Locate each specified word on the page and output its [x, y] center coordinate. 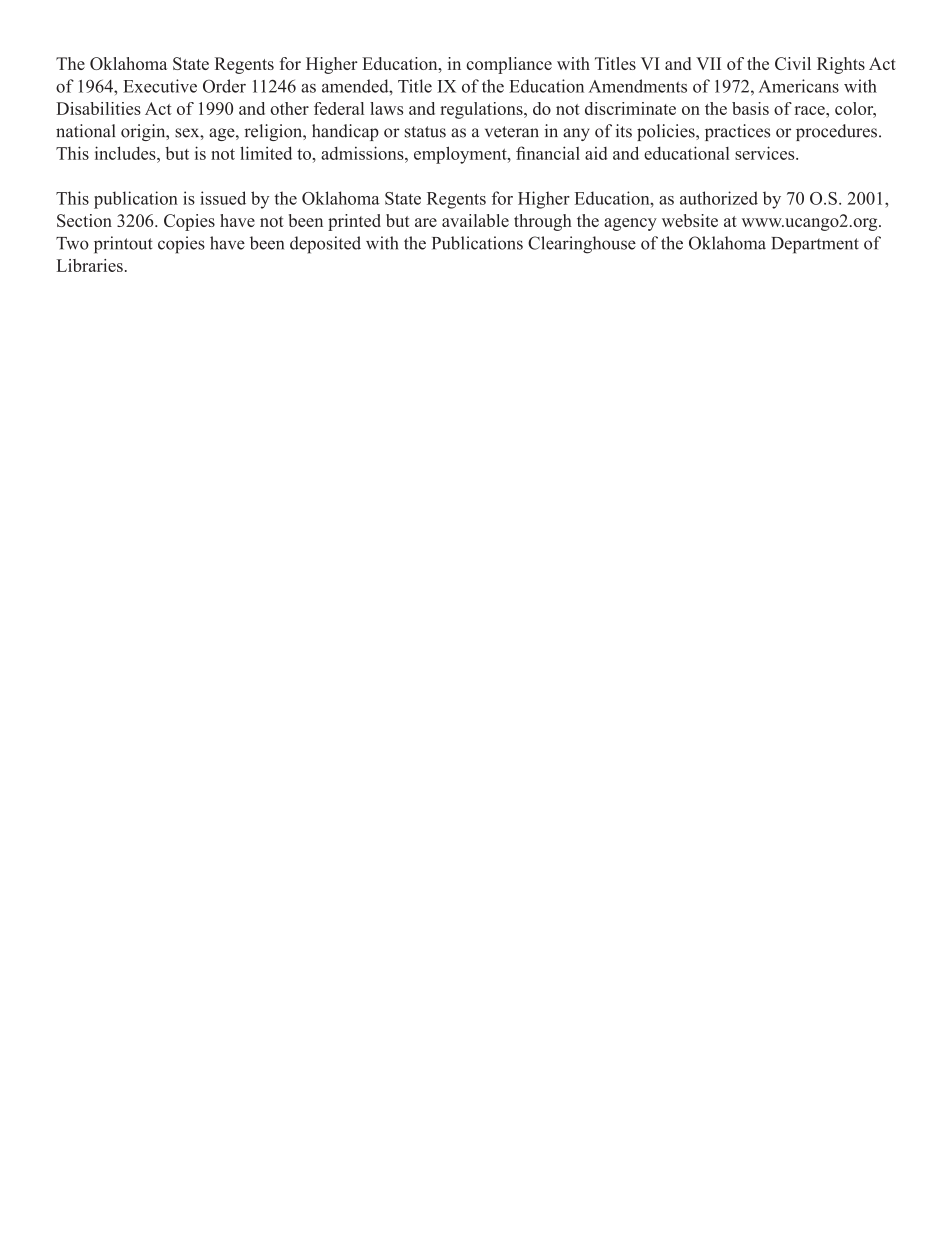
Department [815, 245]
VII [708, 63]
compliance [509, 65]
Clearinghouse [582, 245]
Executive [160, 86]
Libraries [90, 265]
